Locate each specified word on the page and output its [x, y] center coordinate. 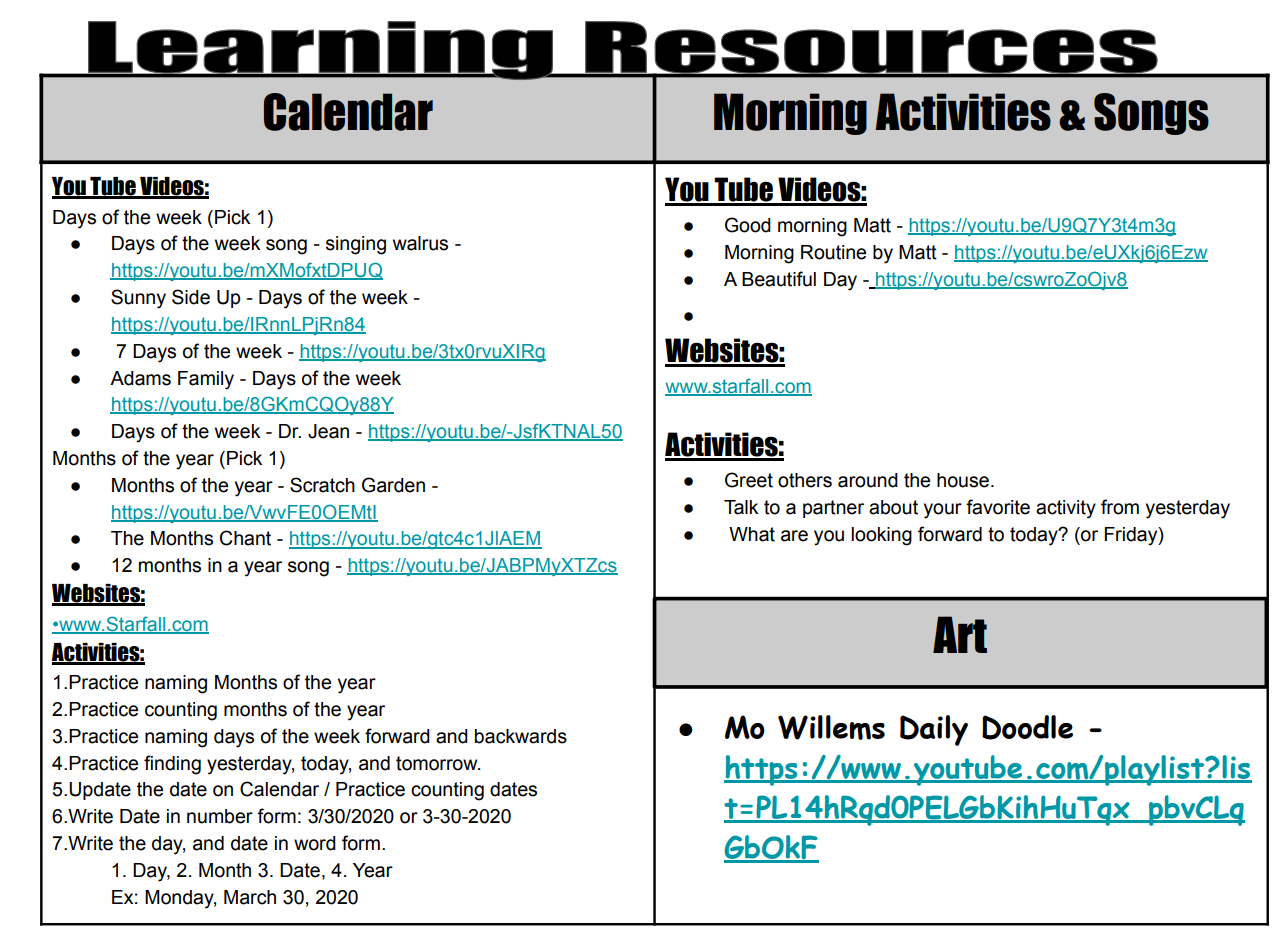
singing [356, 245]
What [752, 534]
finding [172, 765]
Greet [749, 480]
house [963, 480]
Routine [833, 252]
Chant [245, 538]
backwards [521, 736]
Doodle [1027, 727]
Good [748, 225]
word [315, 843]
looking [881, 536]
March [250, 897]
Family [206, 380]
